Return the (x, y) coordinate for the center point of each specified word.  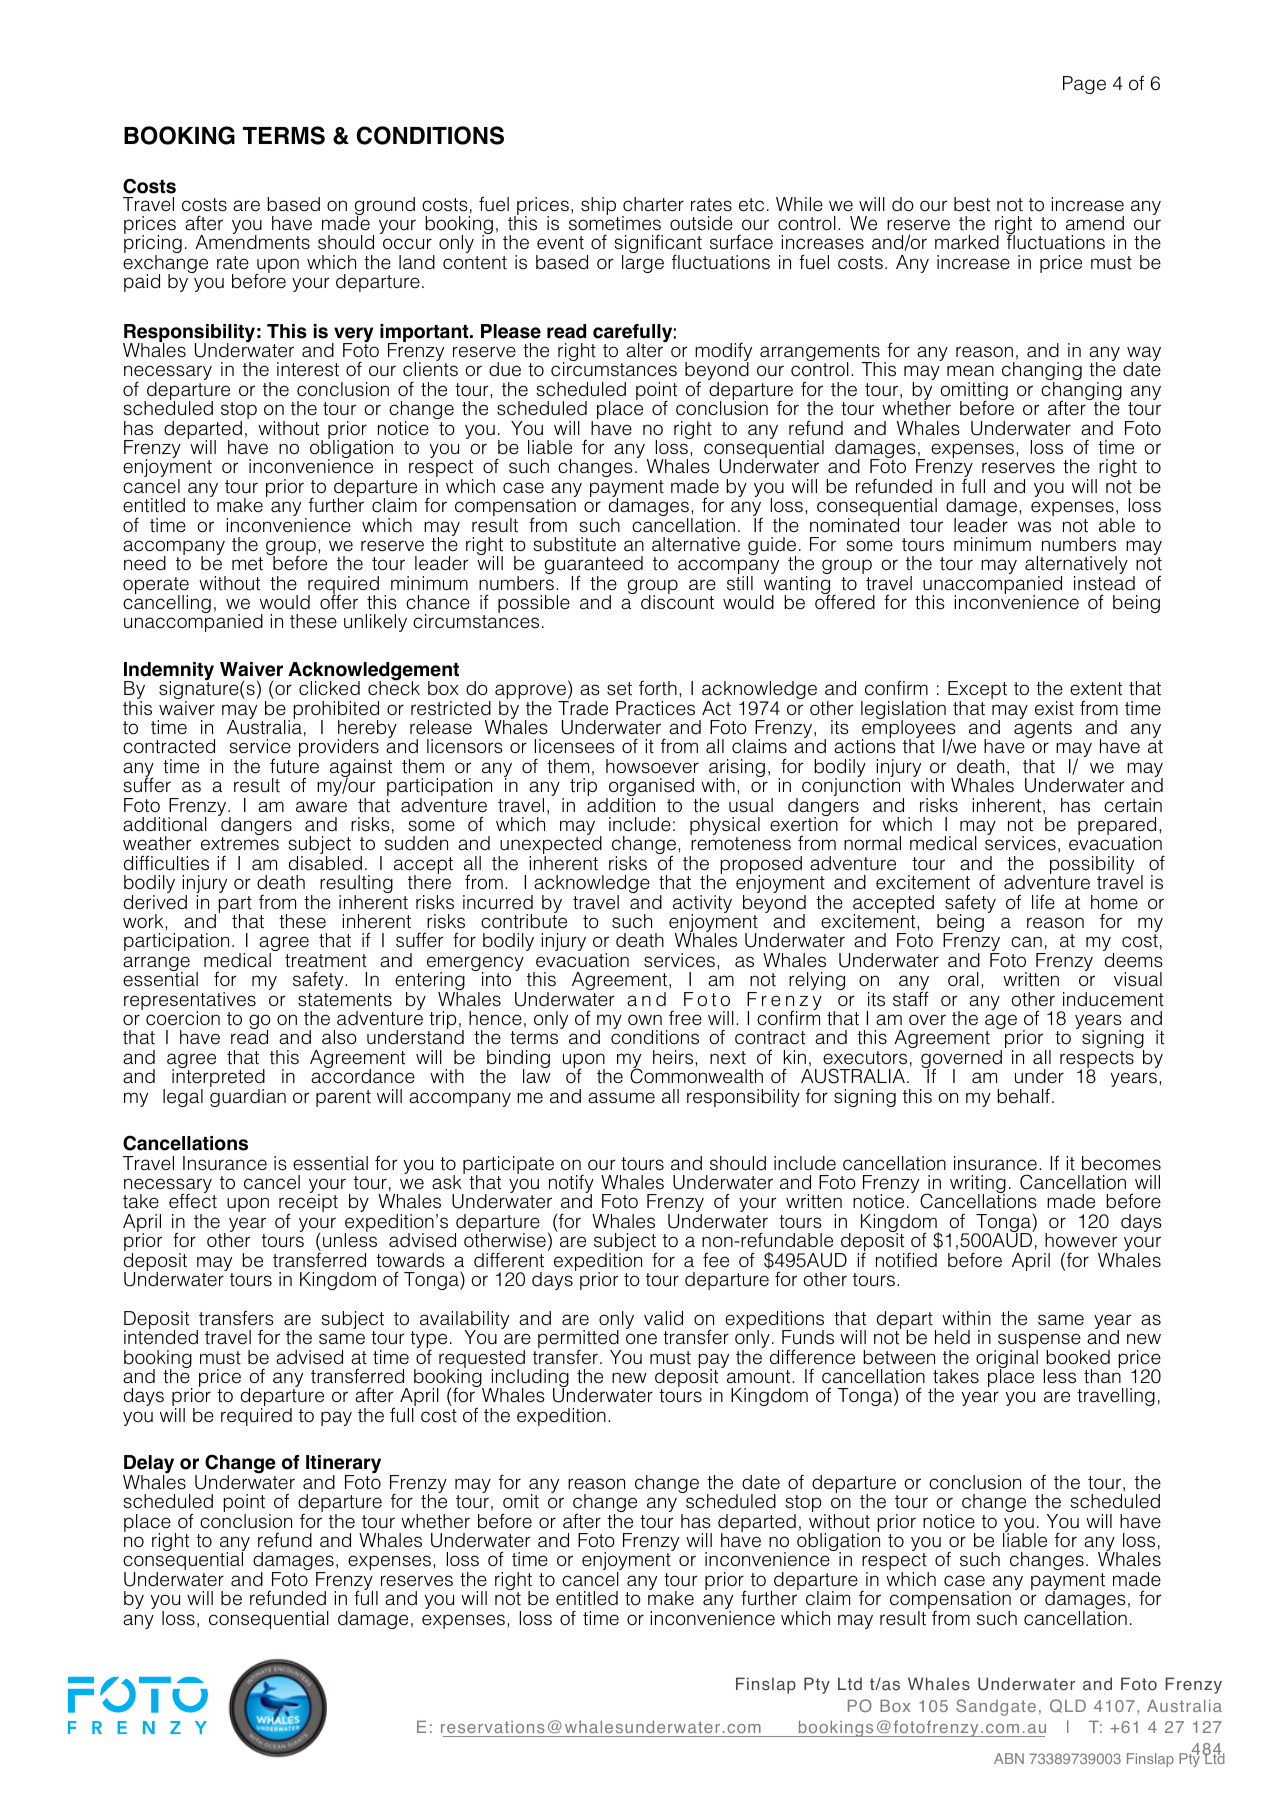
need (145, 563)
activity (702, 905)
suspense (1040, 1342)
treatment (326, 961)
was (1034, 527)
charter (653, 204)
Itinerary (343, 1465)
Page (1084, 85)
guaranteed (594, 566)
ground (385, 207)
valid (663, 1318)
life (1043, 901)
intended (161, 1336)
